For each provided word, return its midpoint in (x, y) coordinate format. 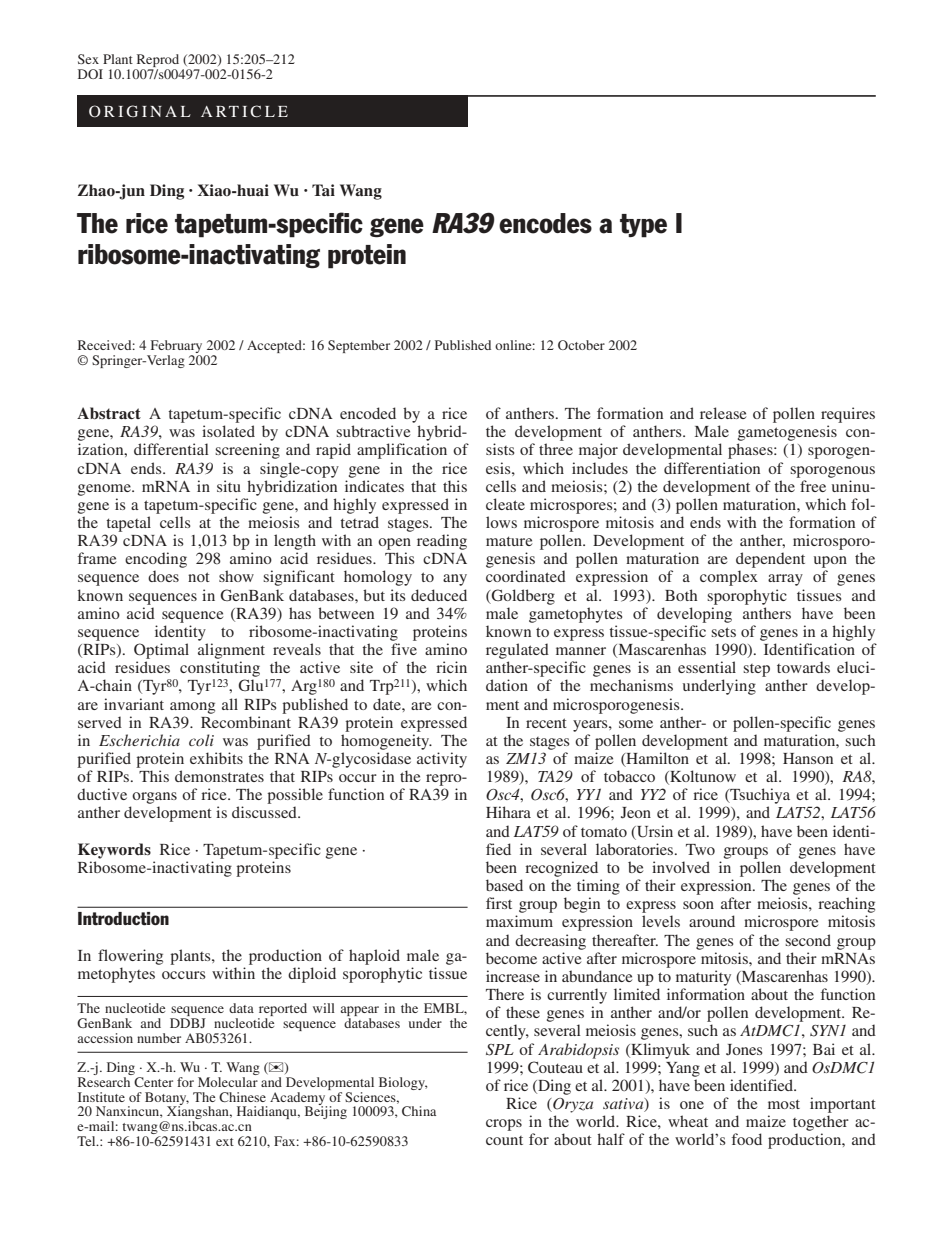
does (163, 576)
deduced (439, 595)
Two (700, 849)
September (359, 346)
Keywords (114, 851)
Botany (167, 1099)
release (723, 413)
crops (504, 1125)
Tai (323, 190)
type (643, 226)
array (785, 580)
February (176, 346)
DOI (90, 74)
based (504, 885)
